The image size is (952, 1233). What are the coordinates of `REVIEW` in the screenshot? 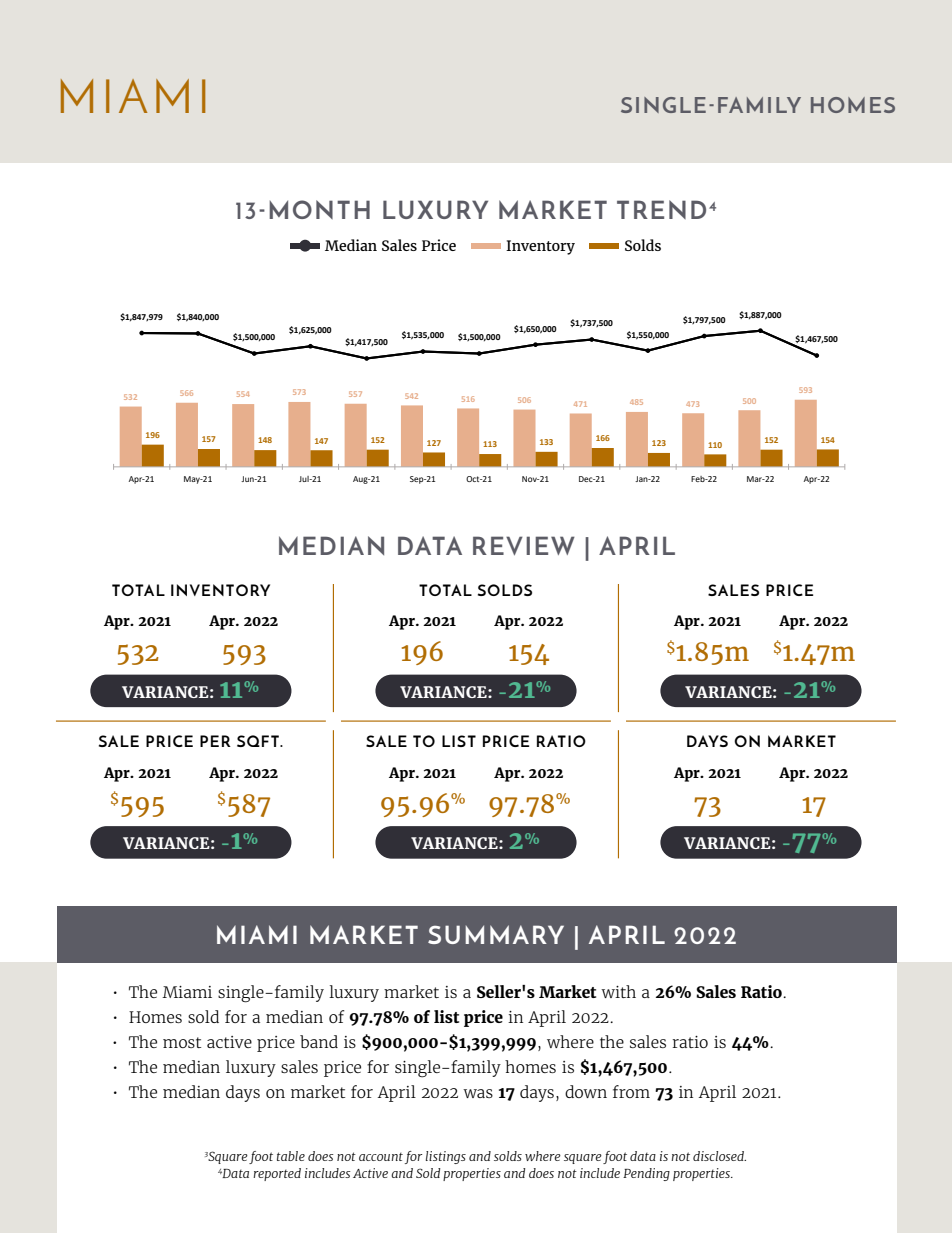 It's located at (524, 545).
